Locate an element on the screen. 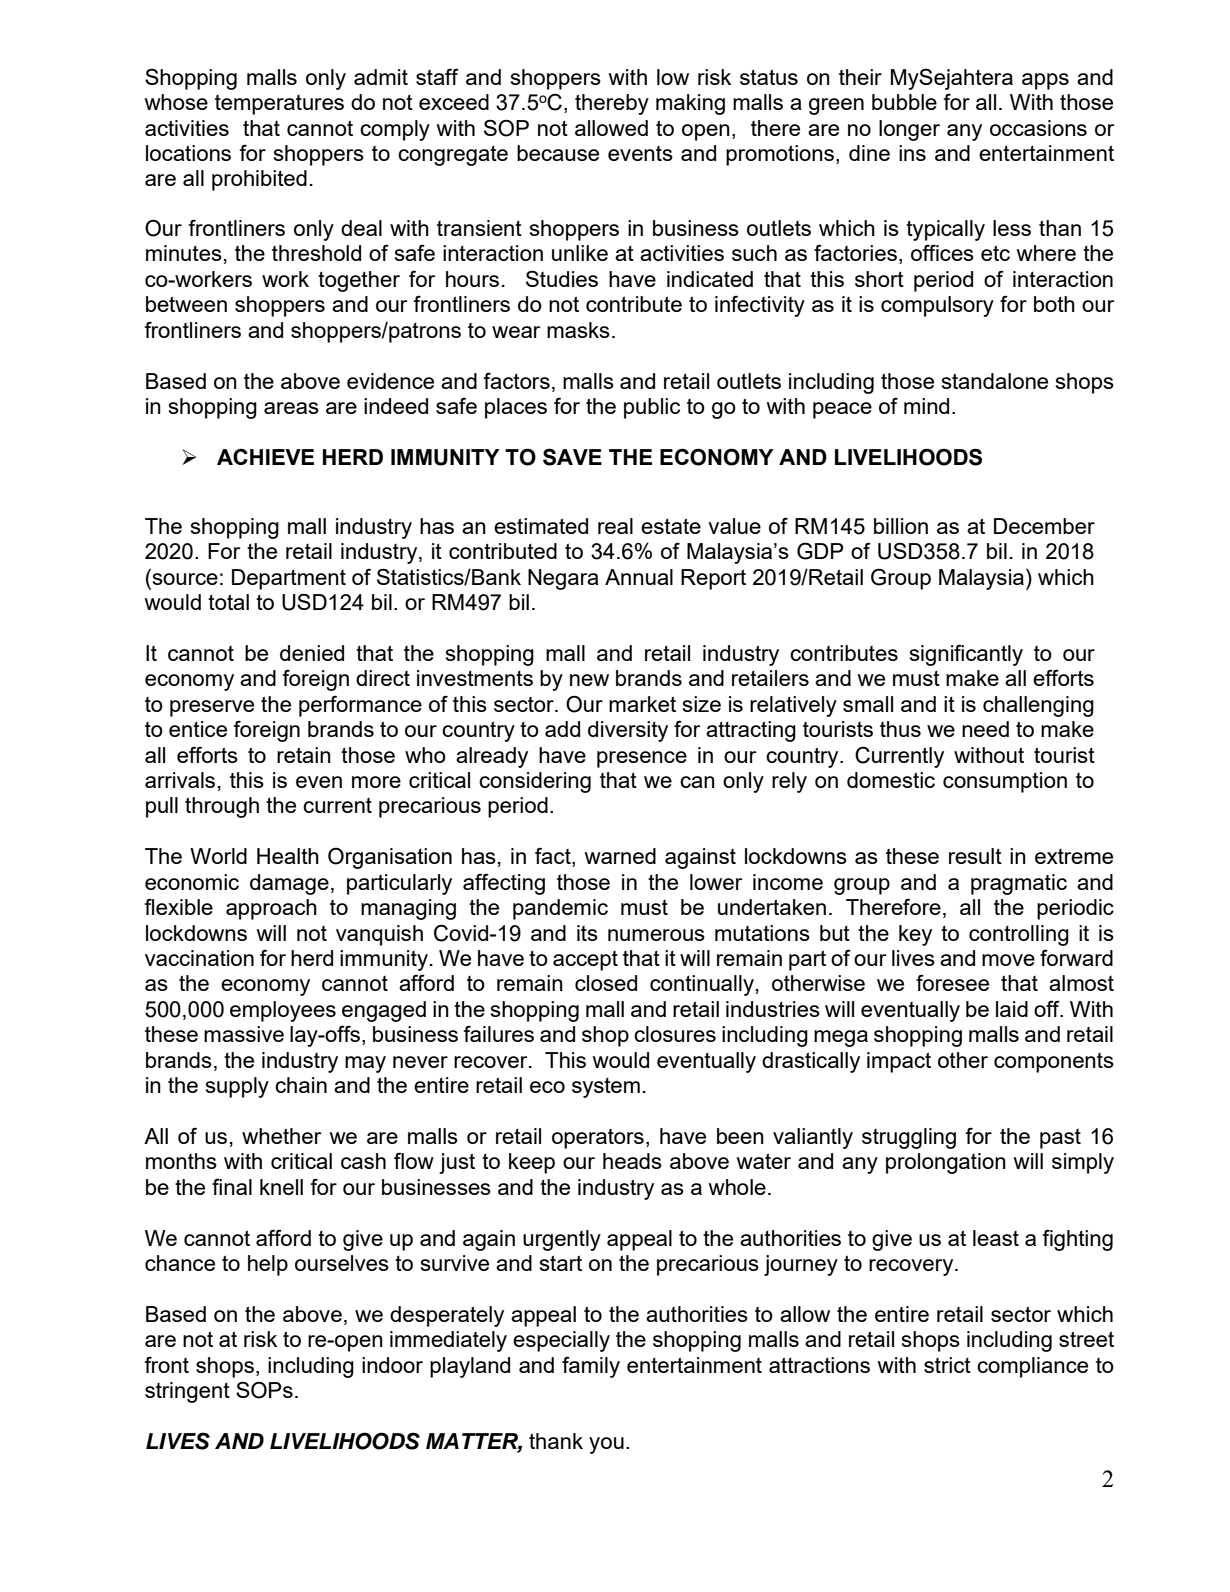  making is located at coordinates (690, 104).
